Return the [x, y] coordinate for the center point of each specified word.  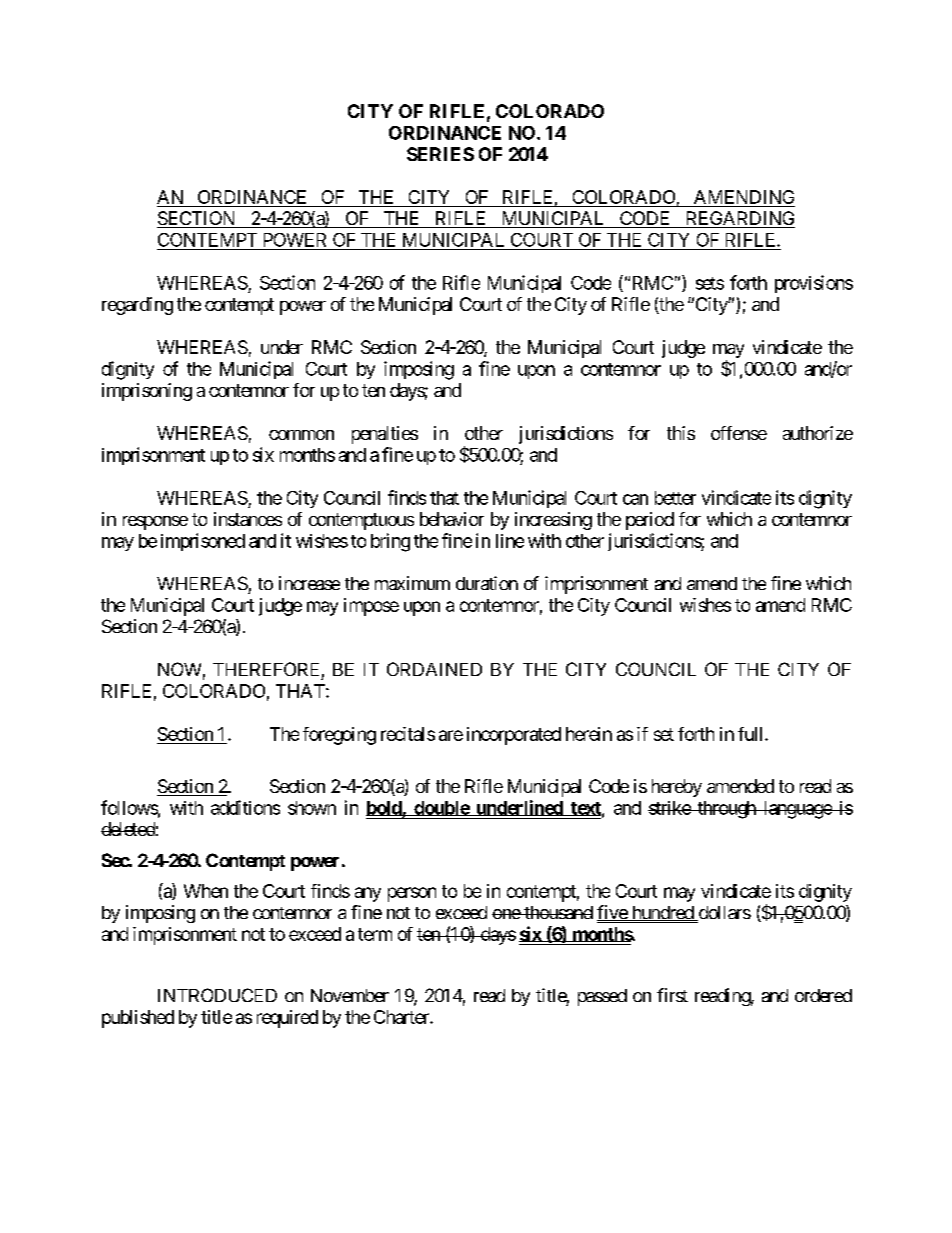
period [650, 521]
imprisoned [203, 542]
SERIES [440, 154]
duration [487, 583]
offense [739, 433]
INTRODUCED [217, 995]
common [301, 435]
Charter [402, 1017]
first [672, 995]
